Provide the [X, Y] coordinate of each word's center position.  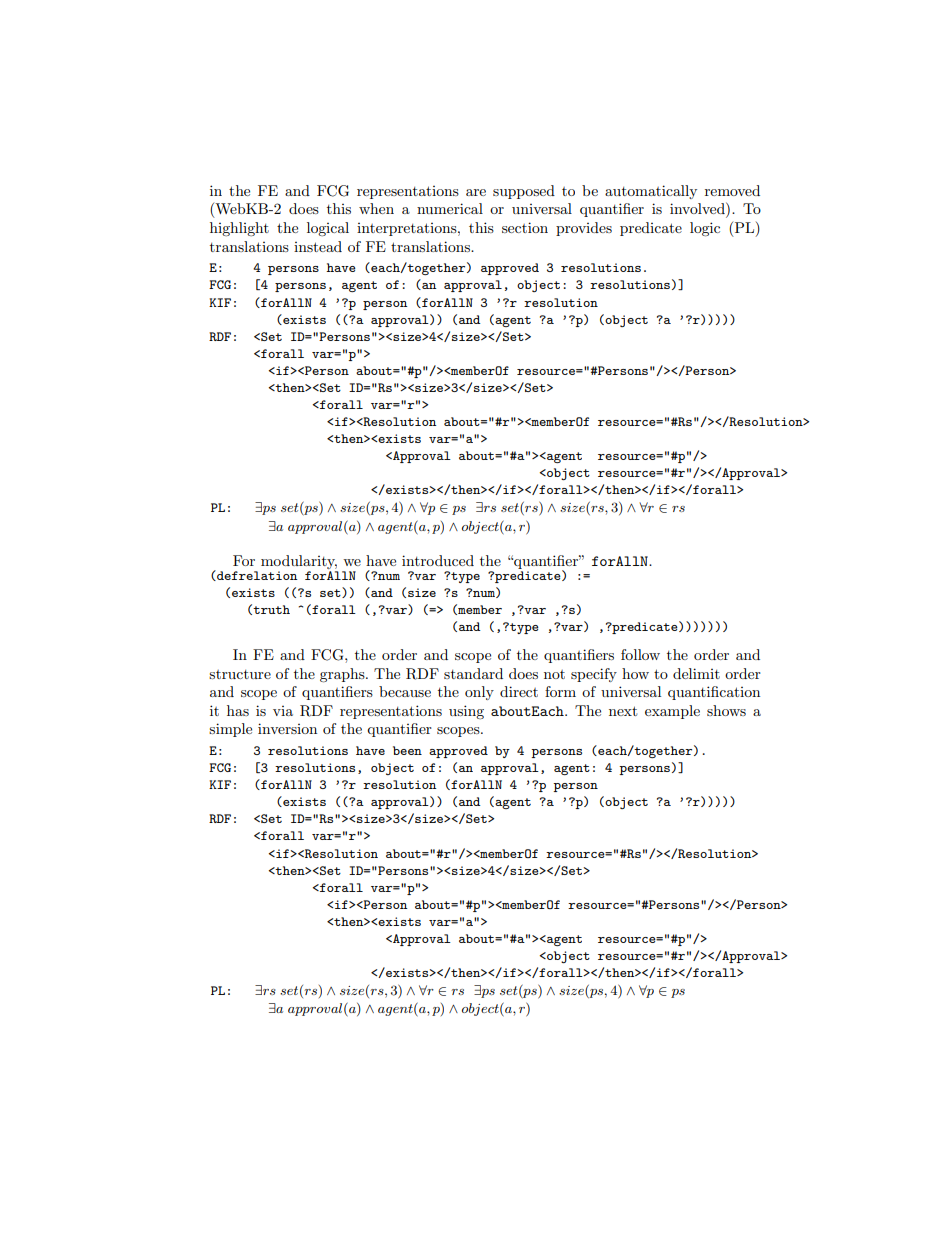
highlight [239, 229]
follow [640, 654]
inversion [287, 728]
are [476, 192]
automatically [651, 192]
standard [473, 673]
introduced [438, 560]
